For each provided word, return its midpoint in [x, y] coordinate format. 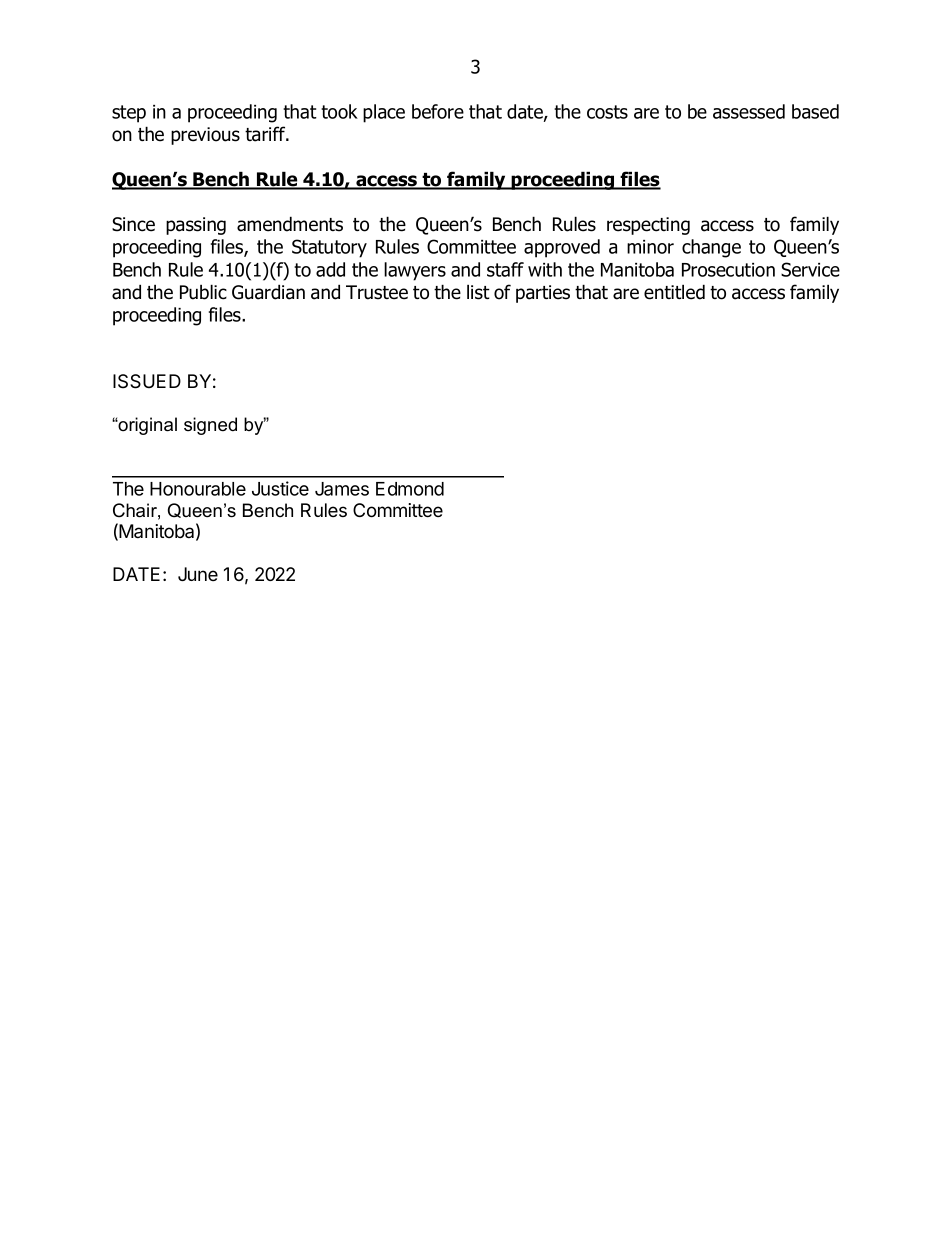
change [711, 248]
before [438, 111]
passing [196, 226]
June [198, 574]
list [478, 292]
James [342, 489]
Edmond [410, 489]
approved [562, 248]
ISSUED [147, 381]
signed [210, 426]
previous [205, 136]
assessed [749, 111]
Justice [280, 488]
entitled [674, 292]
